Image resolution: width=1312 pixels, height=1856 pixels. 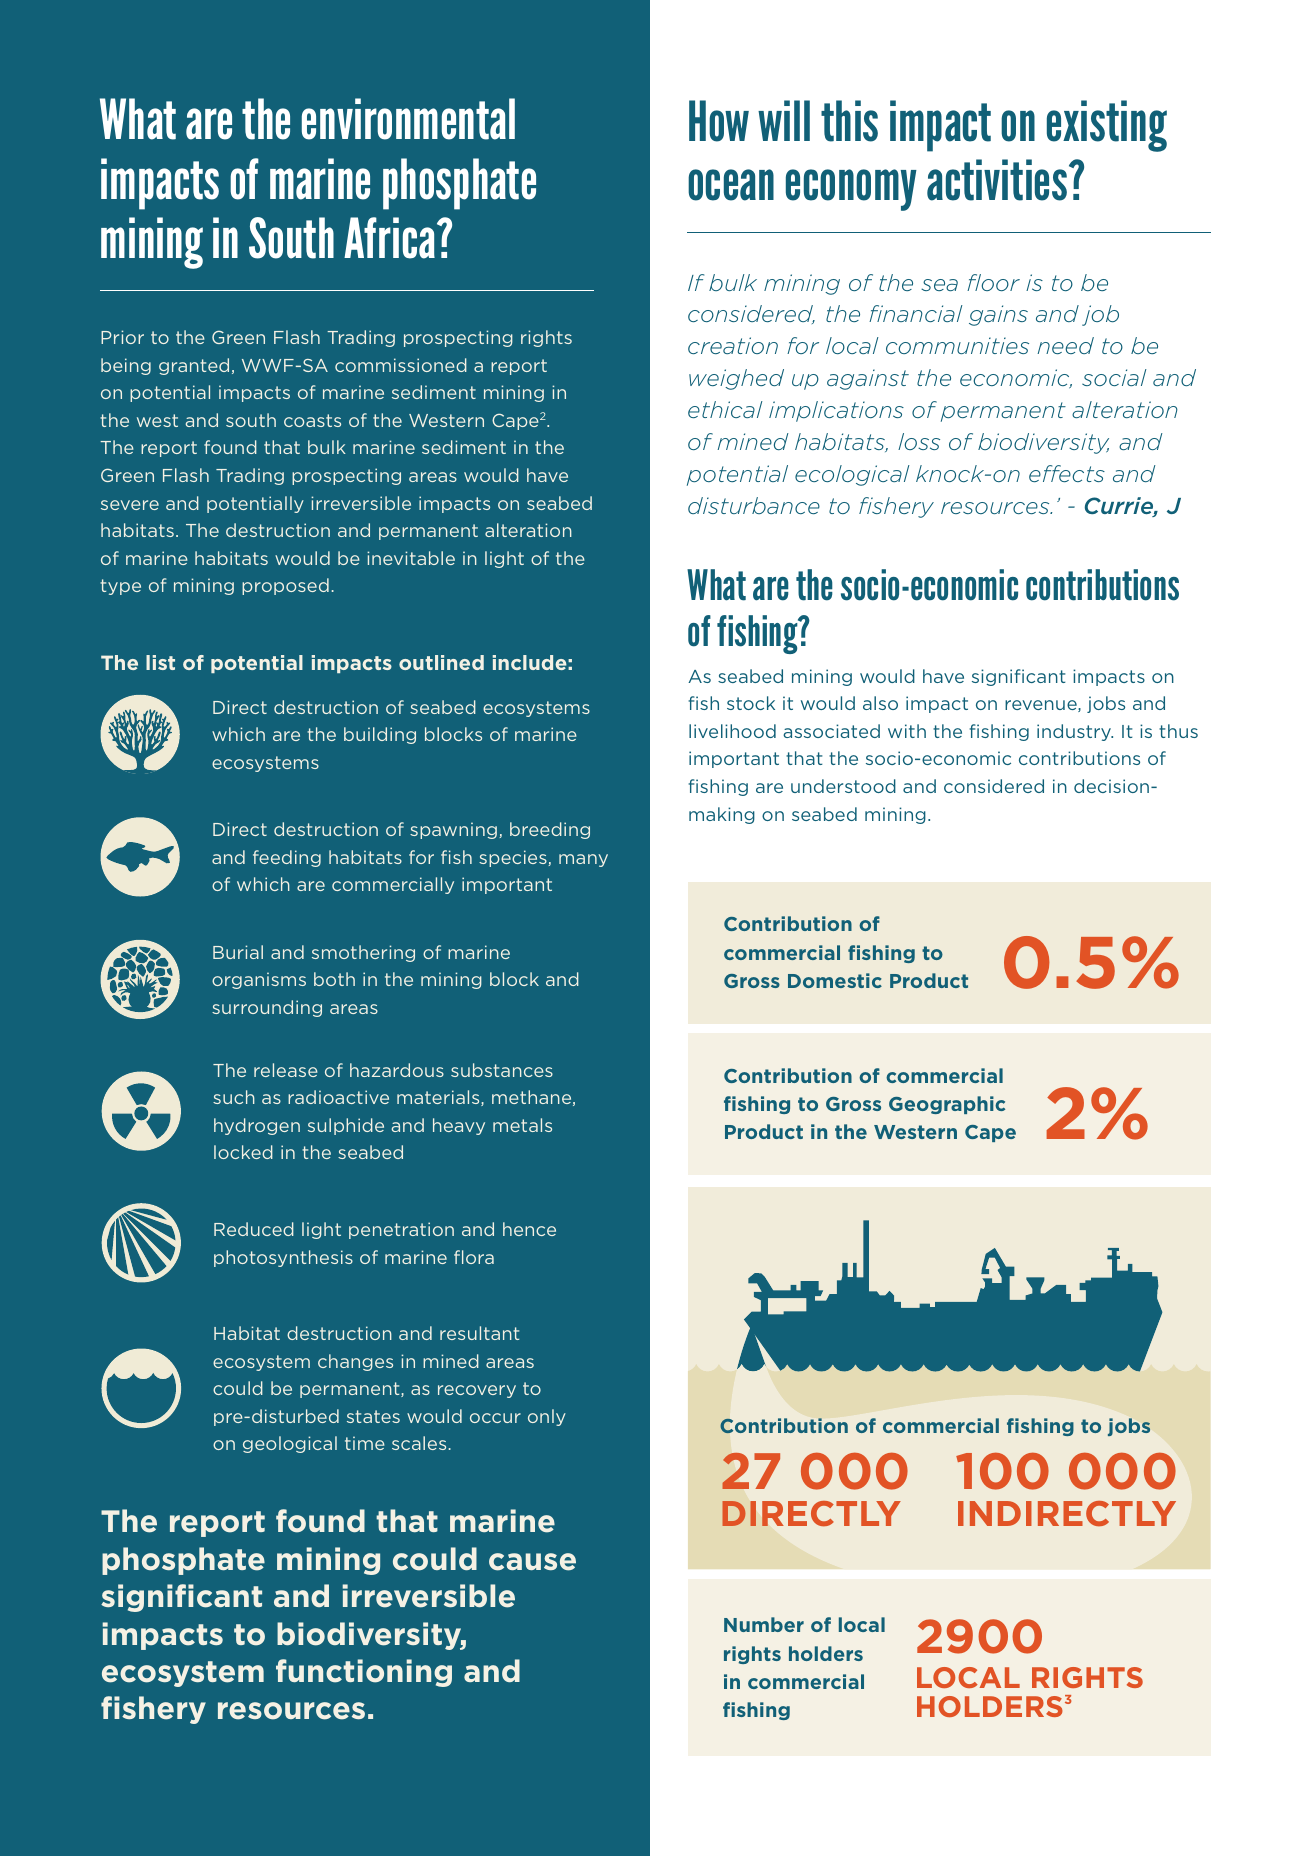 What do you see at coordinates (583, 860) in the page?
I see `many` at bounding box center [583, 860].
